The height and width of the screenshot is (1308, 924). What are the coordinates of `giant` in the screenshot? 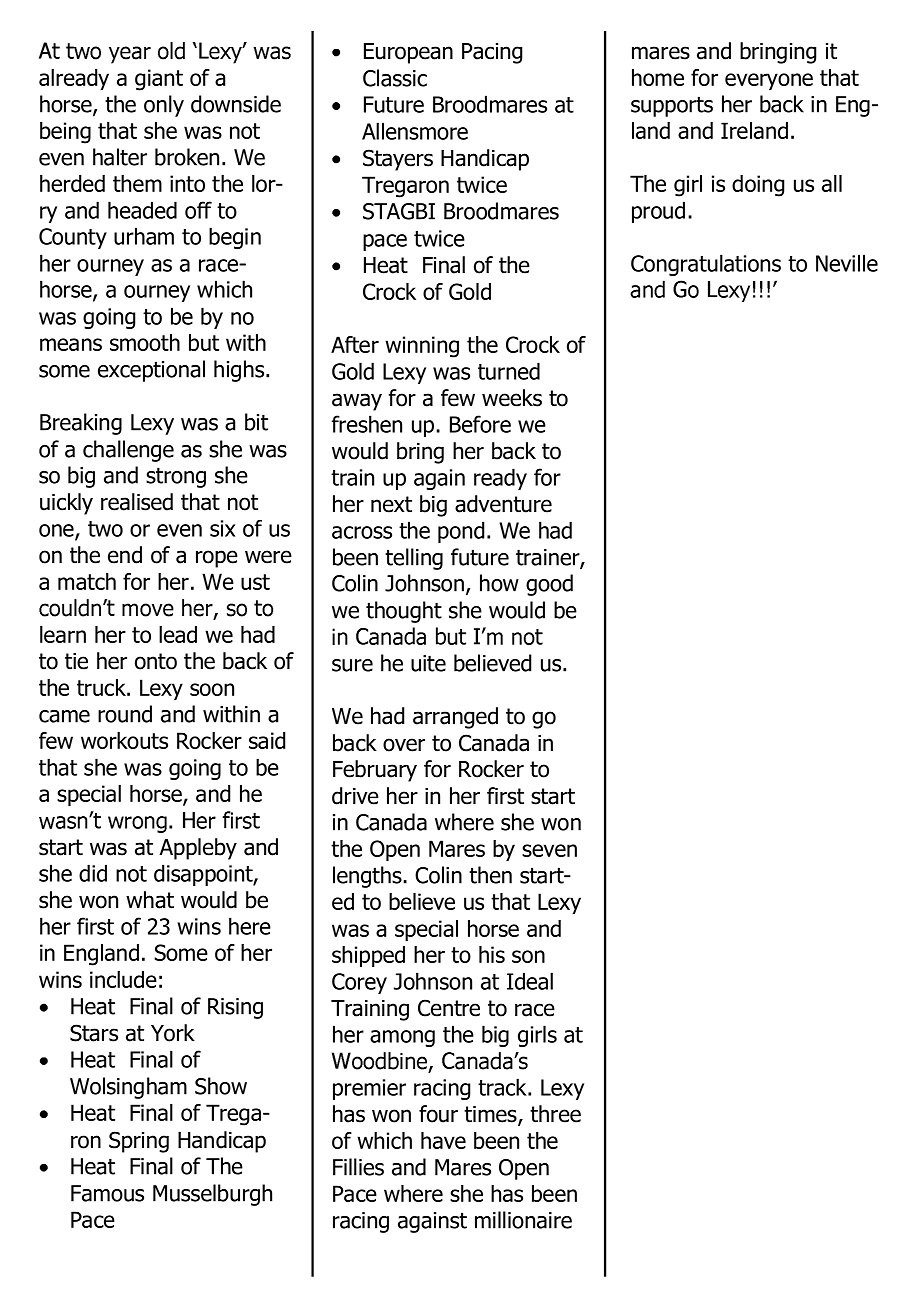 It's located at (159, 80).
